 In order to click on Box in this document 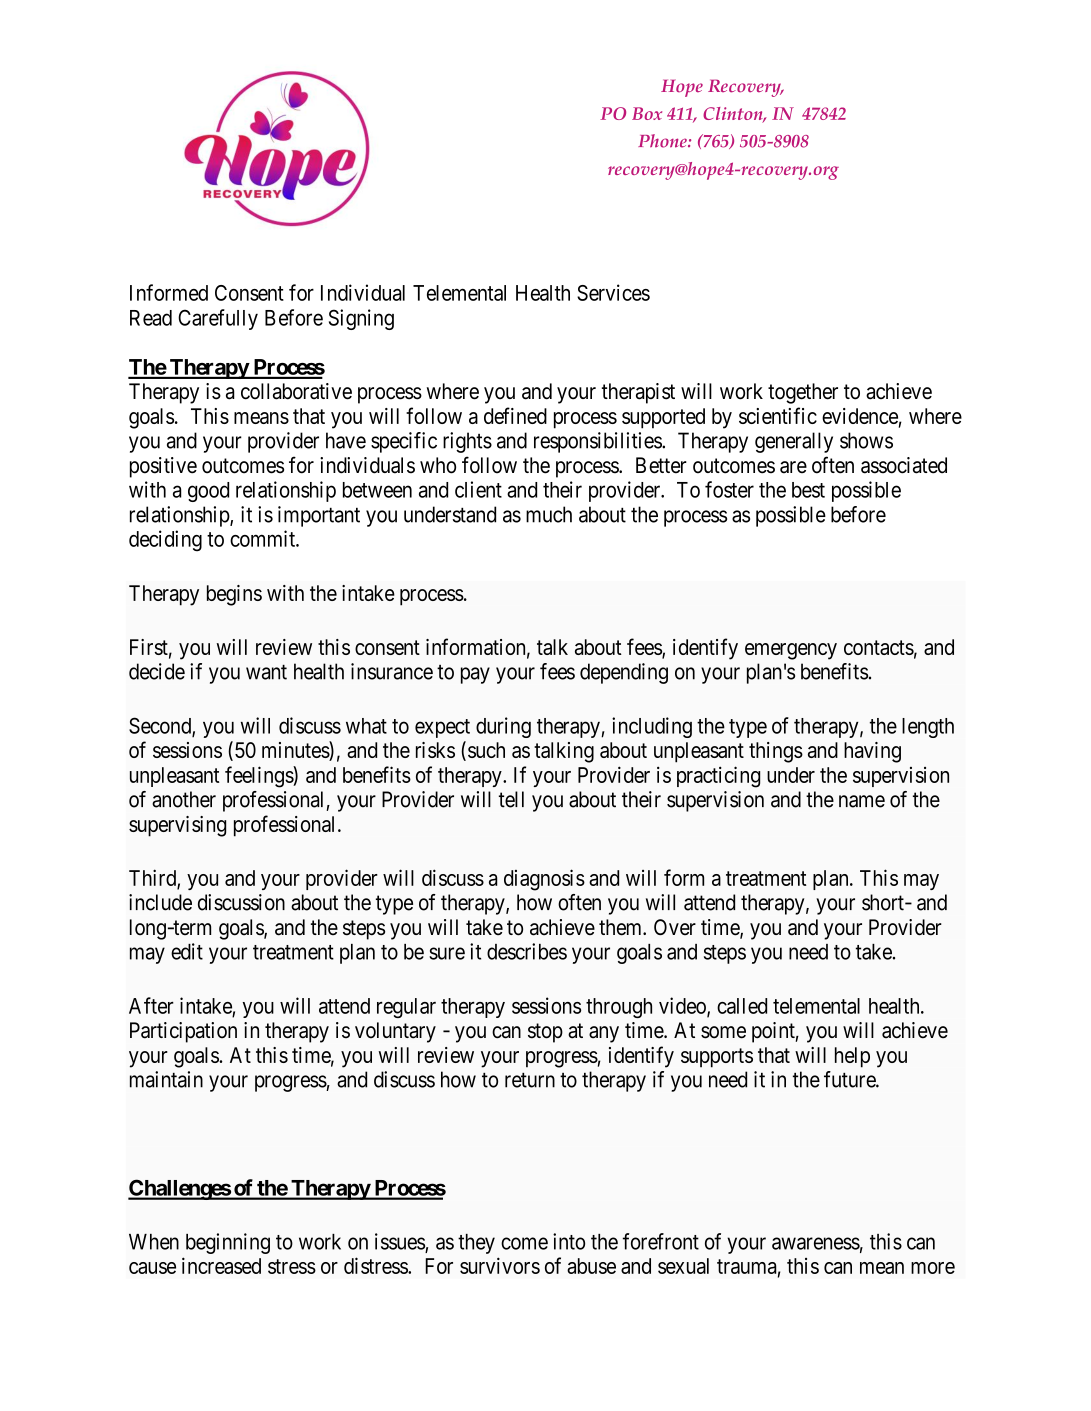, I will do `click(647, 113)`.
